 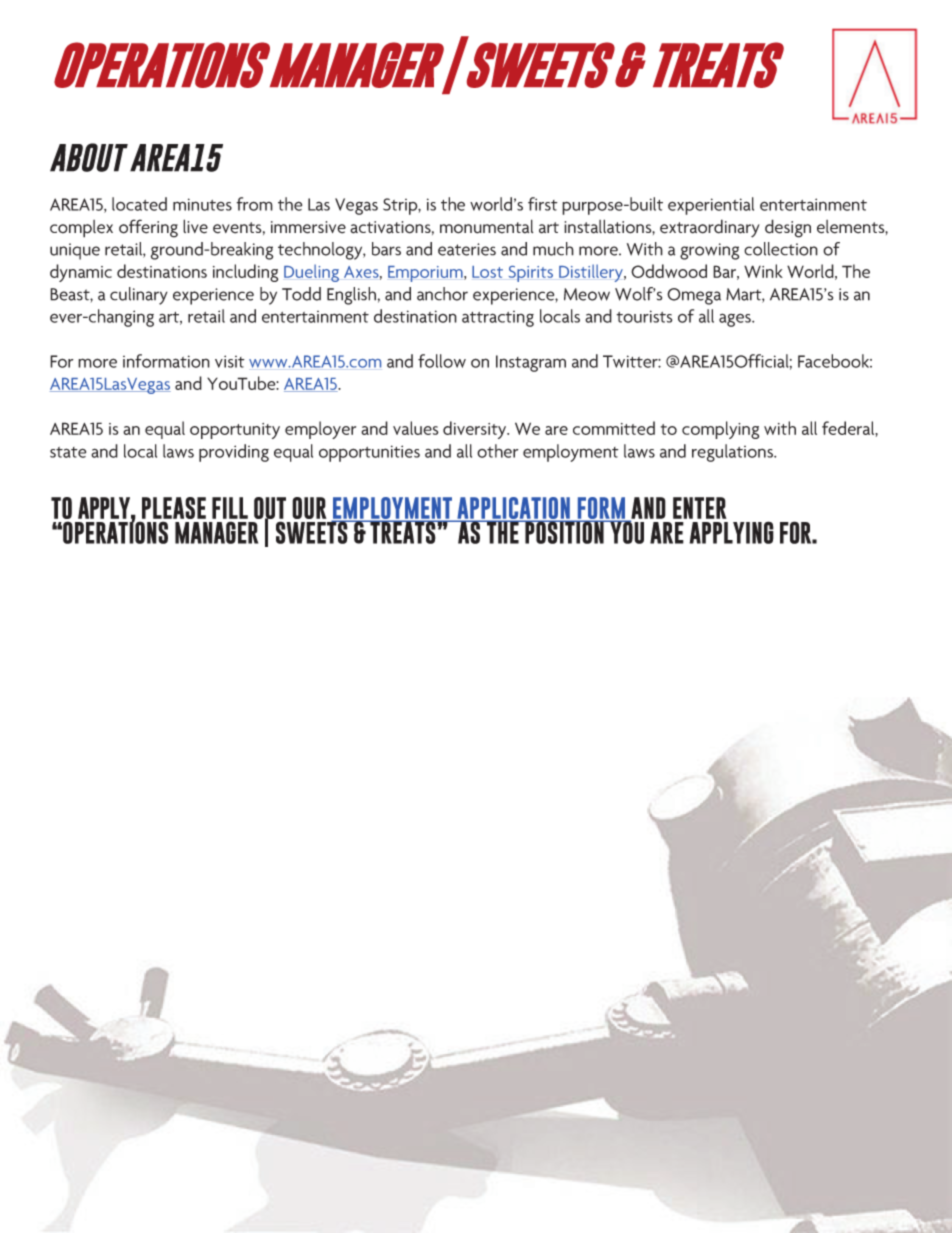 I want to click on experiential, so click(x=711, y=206).
